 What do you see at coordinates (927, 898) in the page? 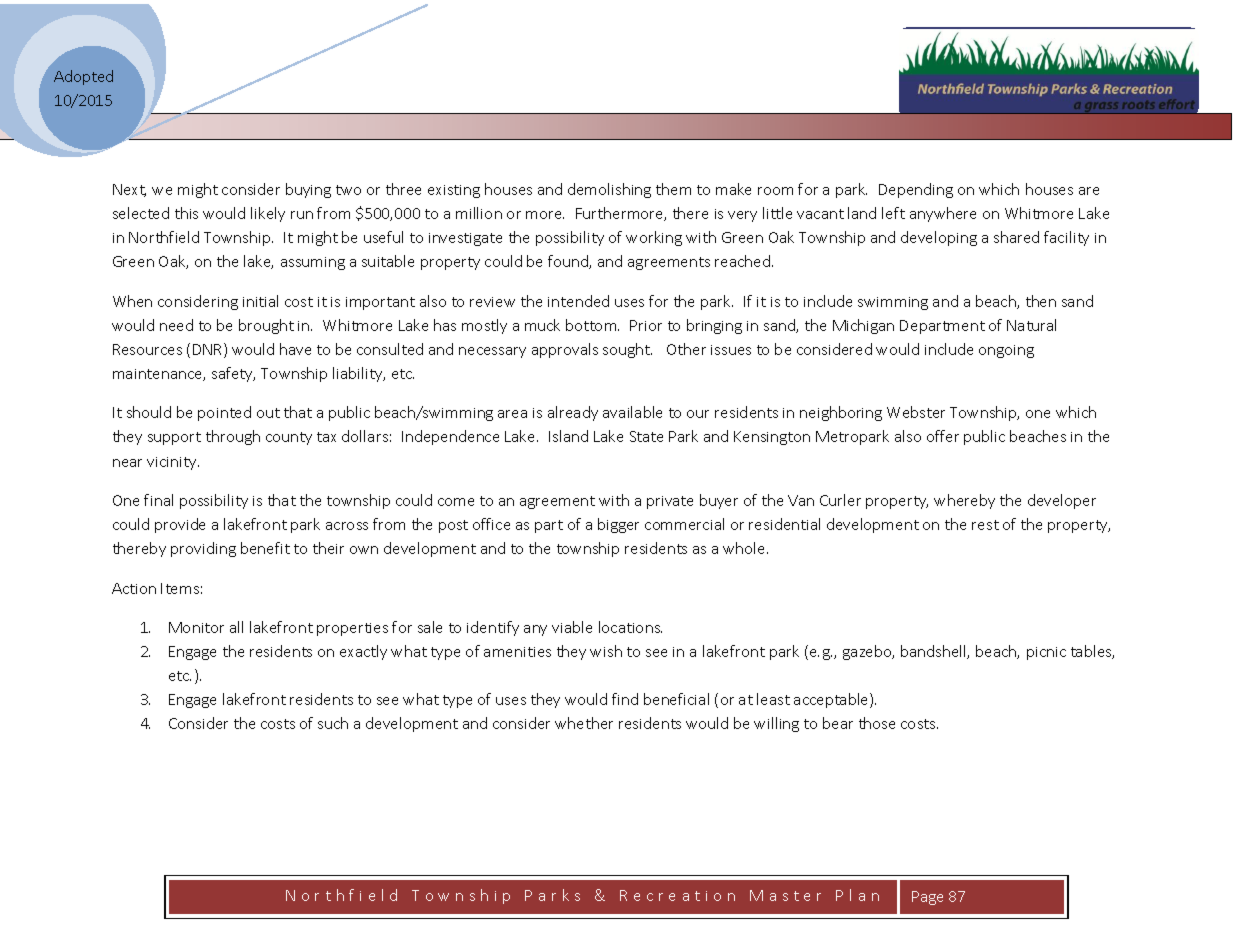
I see `Page` at bounding box center [927, 898].
